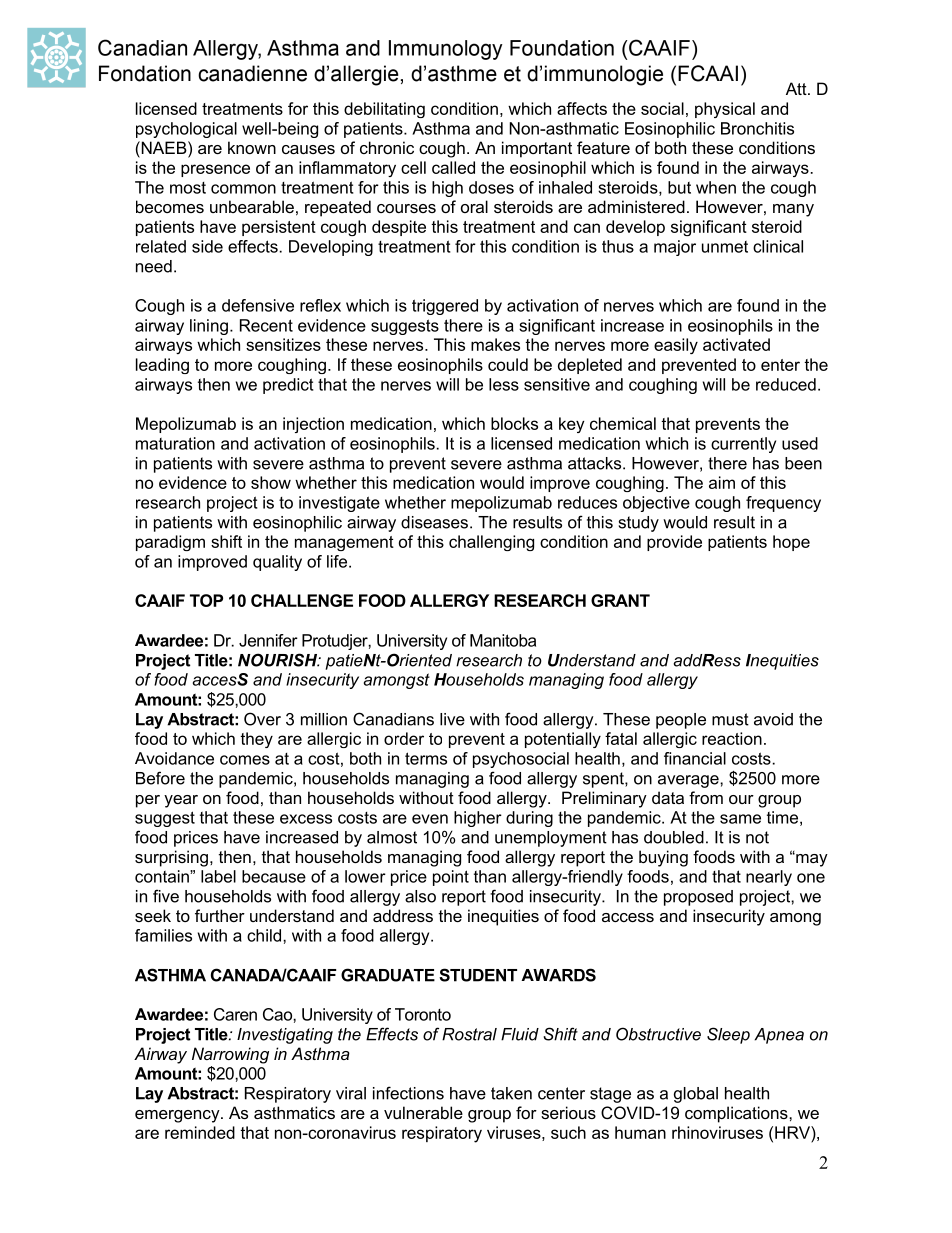  Describe the element at coordinates (503, 640) in the page. I see `Manitoba` at that location.
